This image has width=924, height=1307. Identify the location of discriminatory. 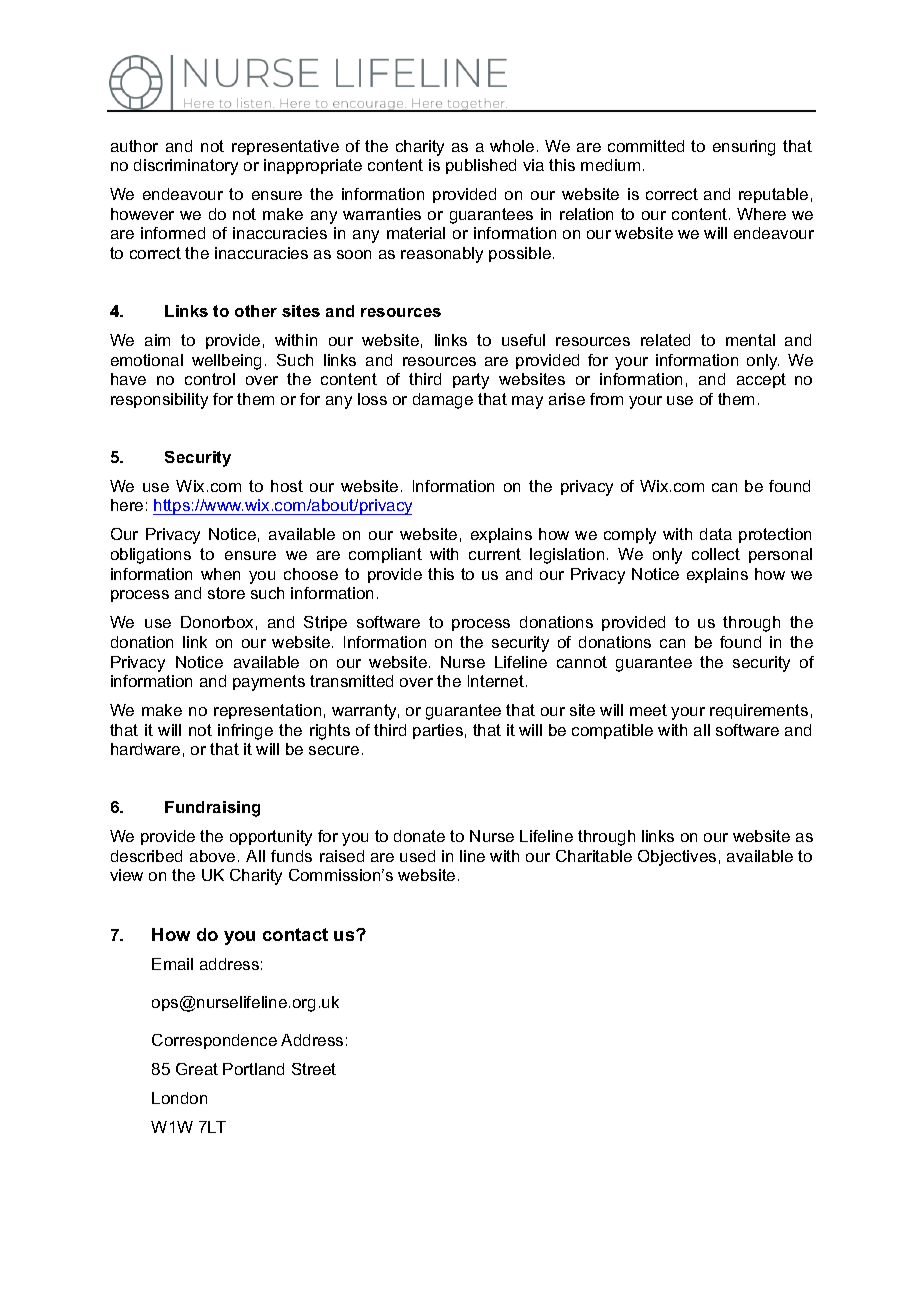
(186, 167).
